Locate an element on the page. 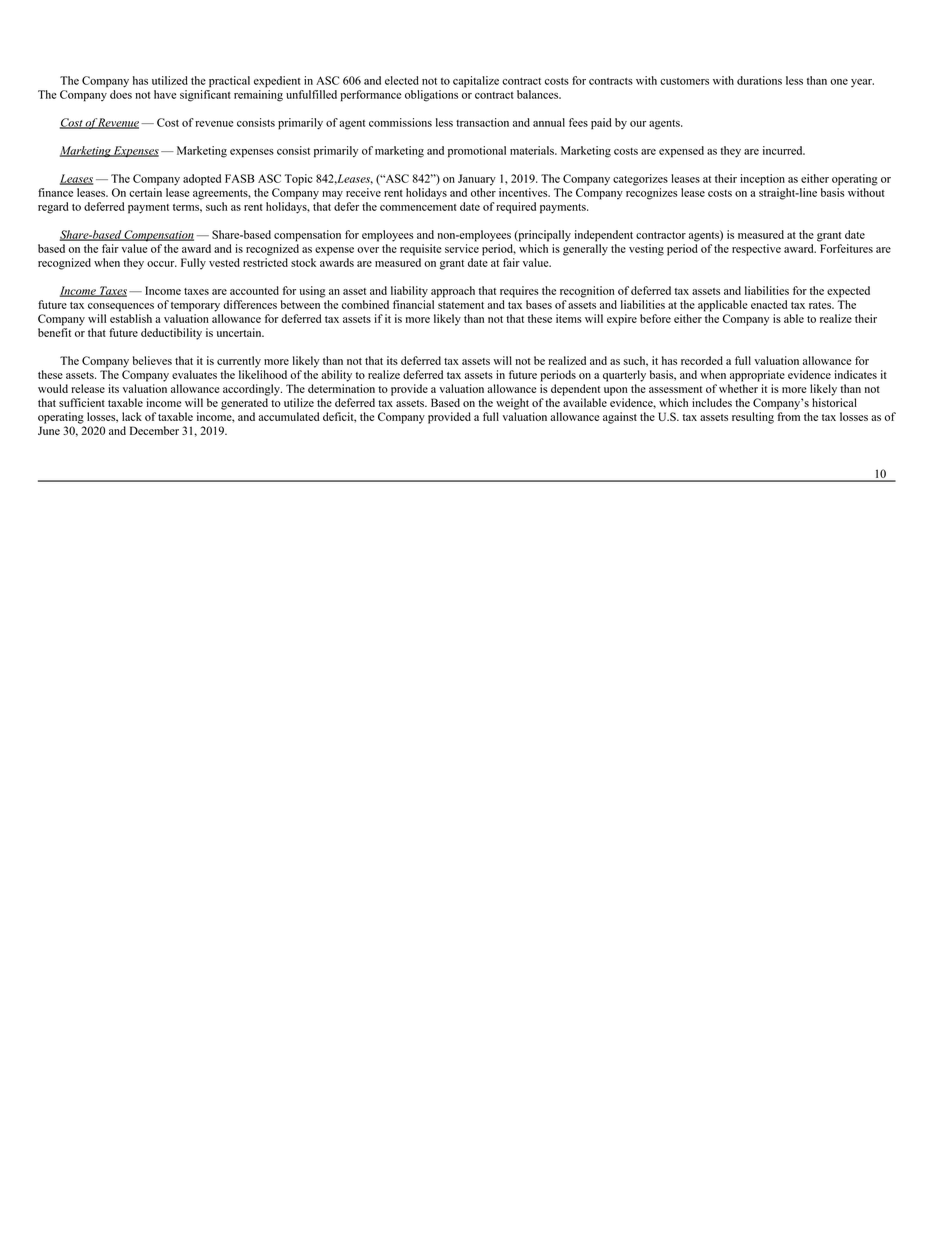  inception is located at coordinates (762, 180).
